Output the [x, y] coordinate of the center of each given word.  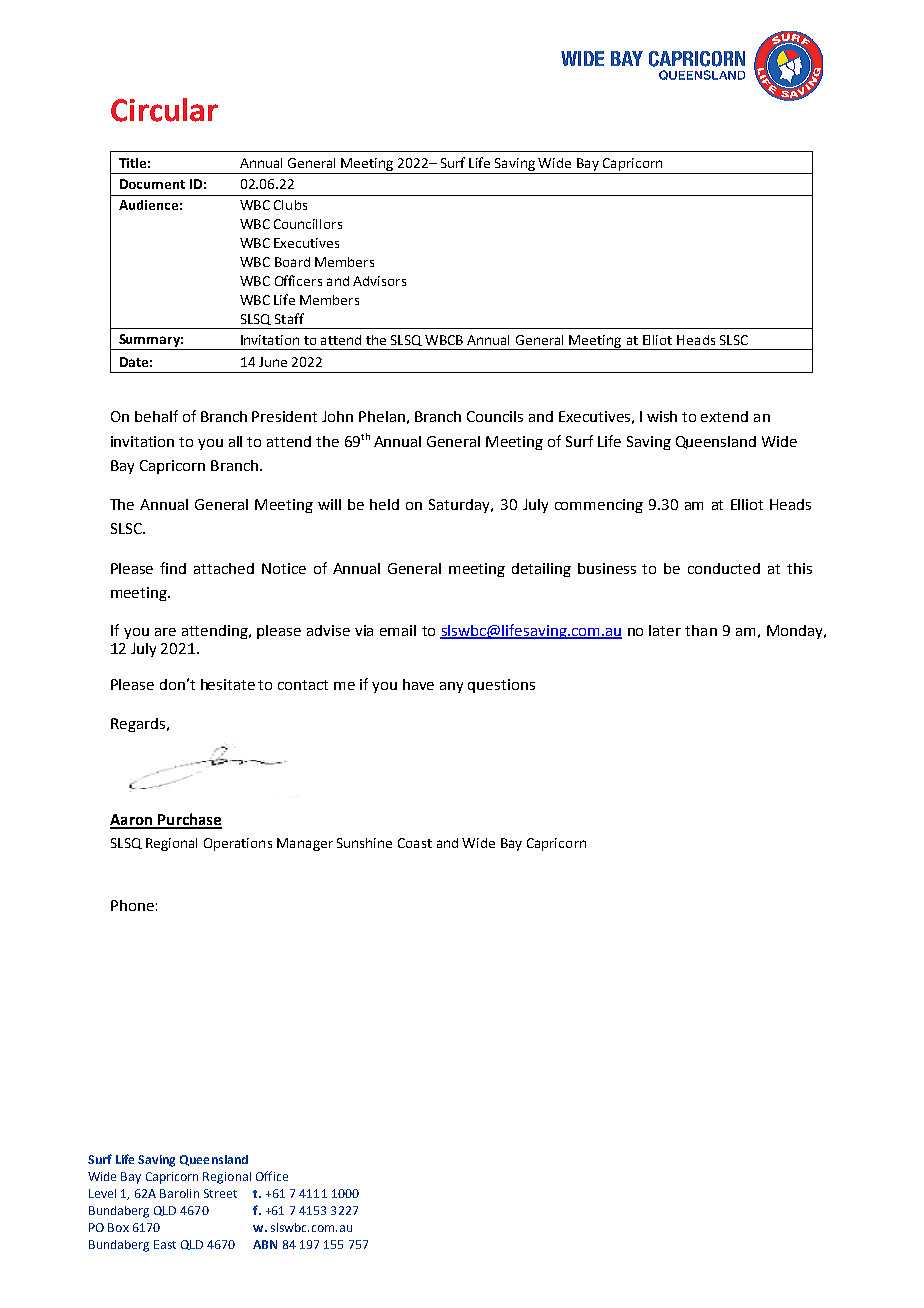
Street [220, 1193]
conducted [724, 568]
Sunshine [364, 843]
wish [662, 416]
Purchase [189, 820]
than [701, 630]
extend [724, 416]
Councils [495, 416]
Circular [164, 110]
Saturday [461, 506]
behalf [156, 416]
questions [501, 686]
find [173, 568]
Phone [132, 905]
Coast [415, 843]
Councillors [308, 224]
